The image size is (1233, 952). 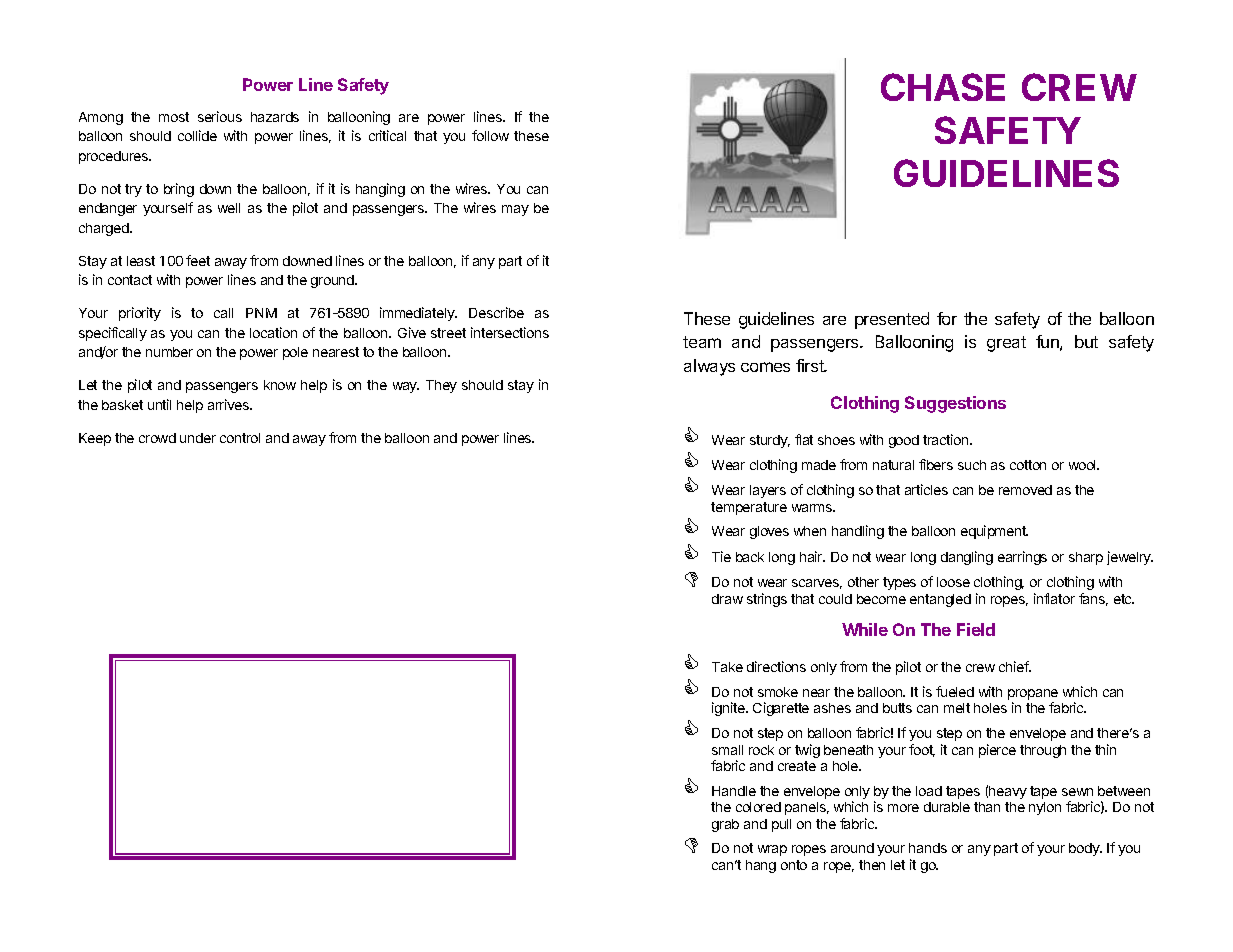 What do you see at coordinates (727, 667) in the screenshot?
I see `Take` at bounding box center [727, 667].
